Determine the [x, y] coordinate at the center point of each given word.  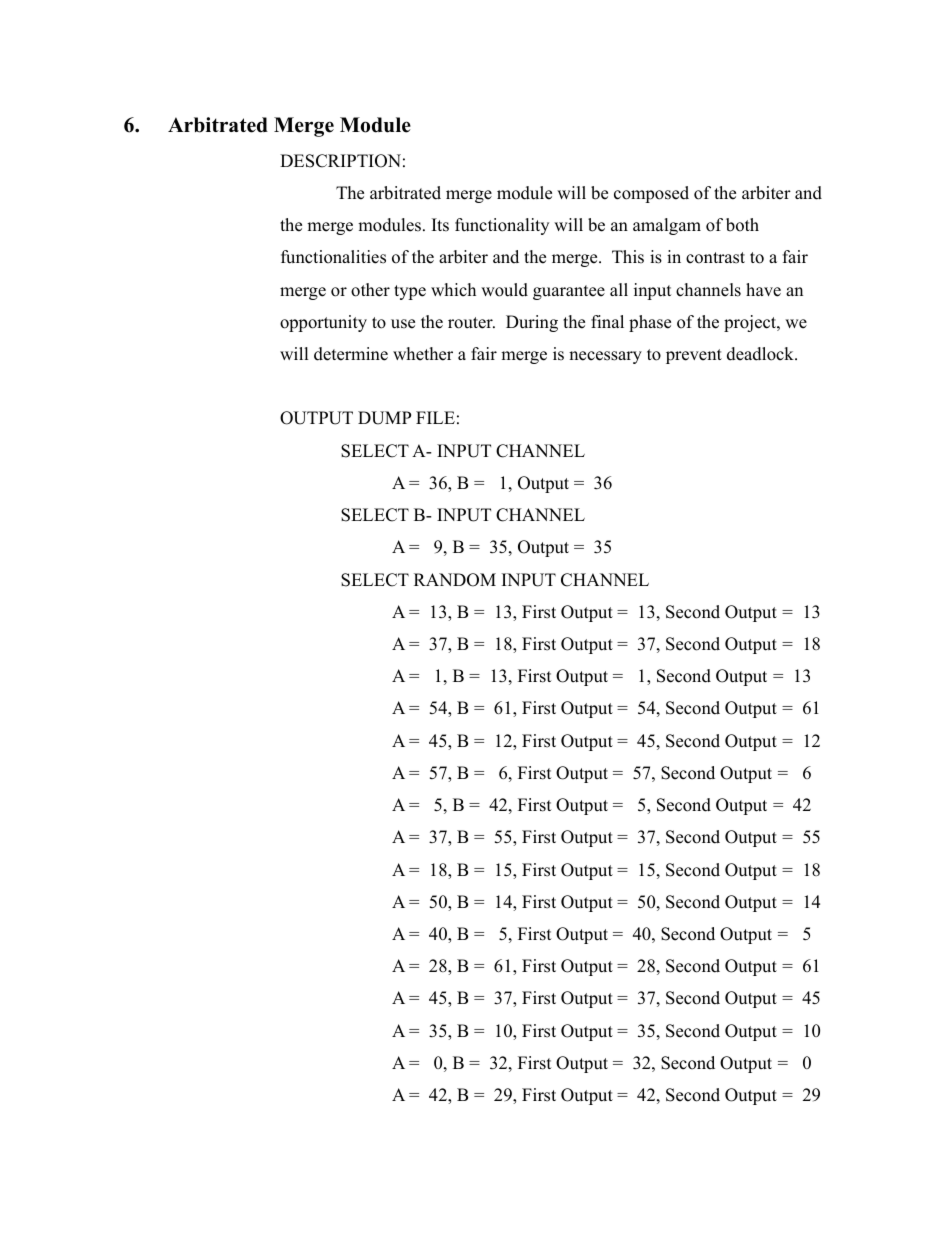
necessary [605, 357]
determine [351, 354]
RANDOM [455, 580]
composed [651, 194]
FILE [435, 417]
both [742, 225]
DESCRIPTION [340, 161]
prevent [694, 356]
